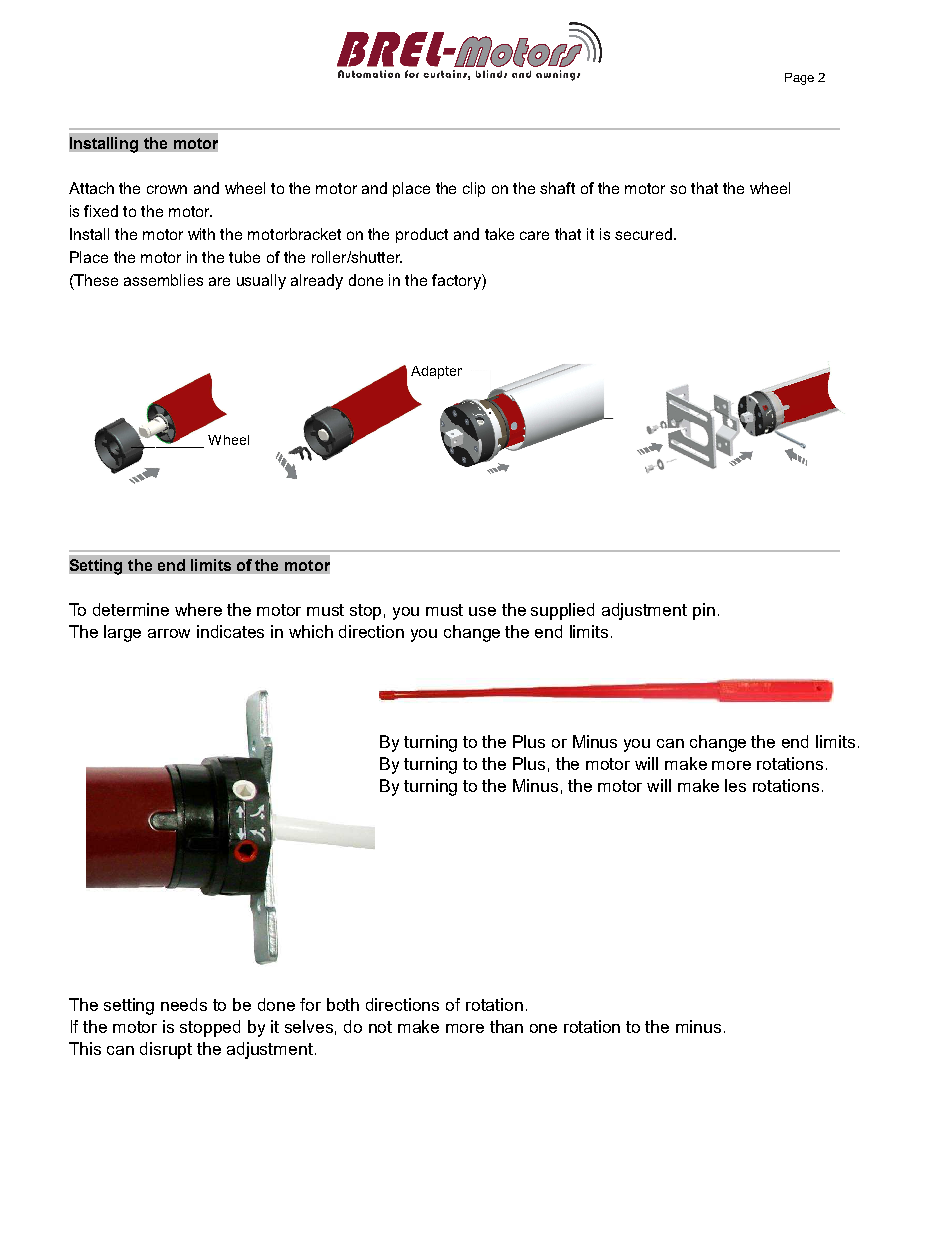 The width and height of the document is (952, 1233). I want to click on assemblies, so click(163, 280).
